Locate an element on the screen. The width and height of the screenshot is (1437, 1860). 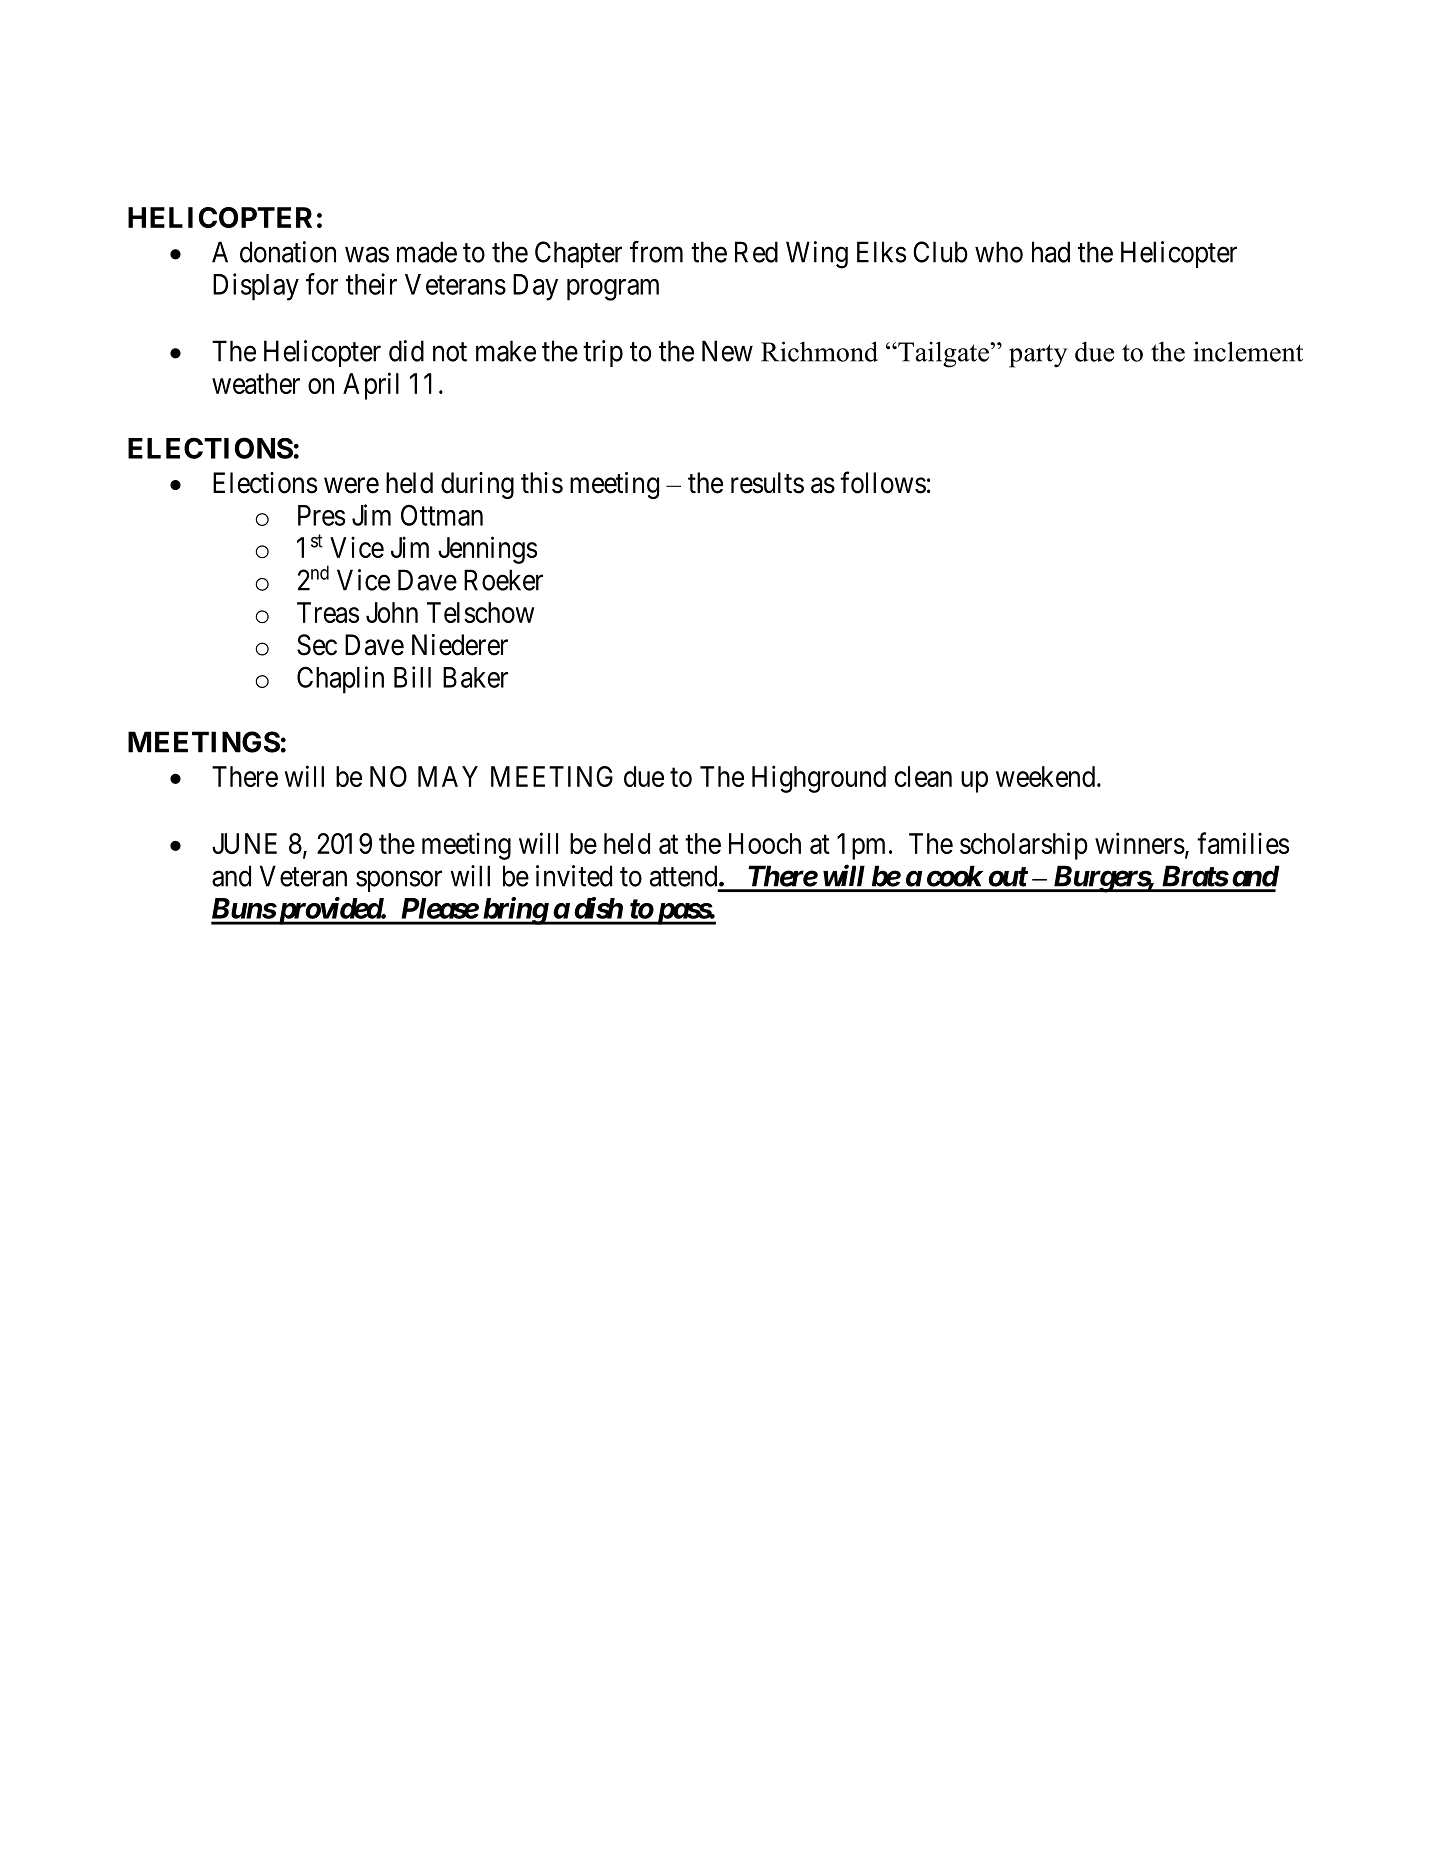
winners is located at coordinates (1140, 843).
